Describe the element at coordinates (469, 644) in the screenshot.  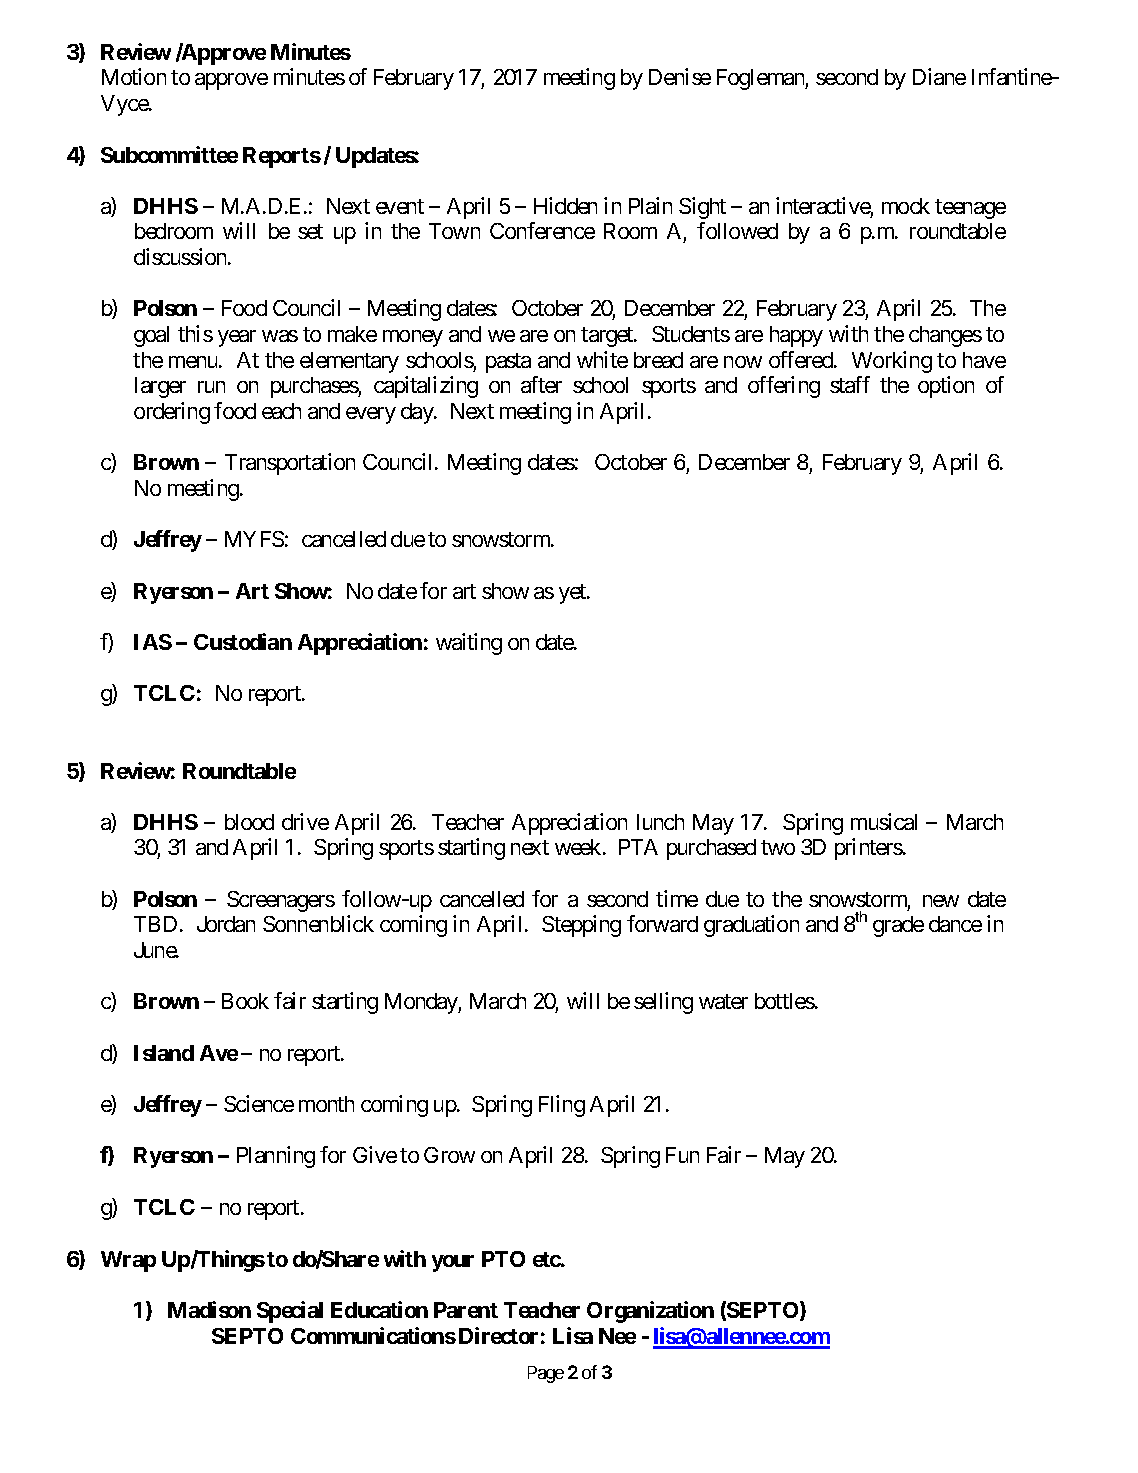
I see `waiting` at that location.
